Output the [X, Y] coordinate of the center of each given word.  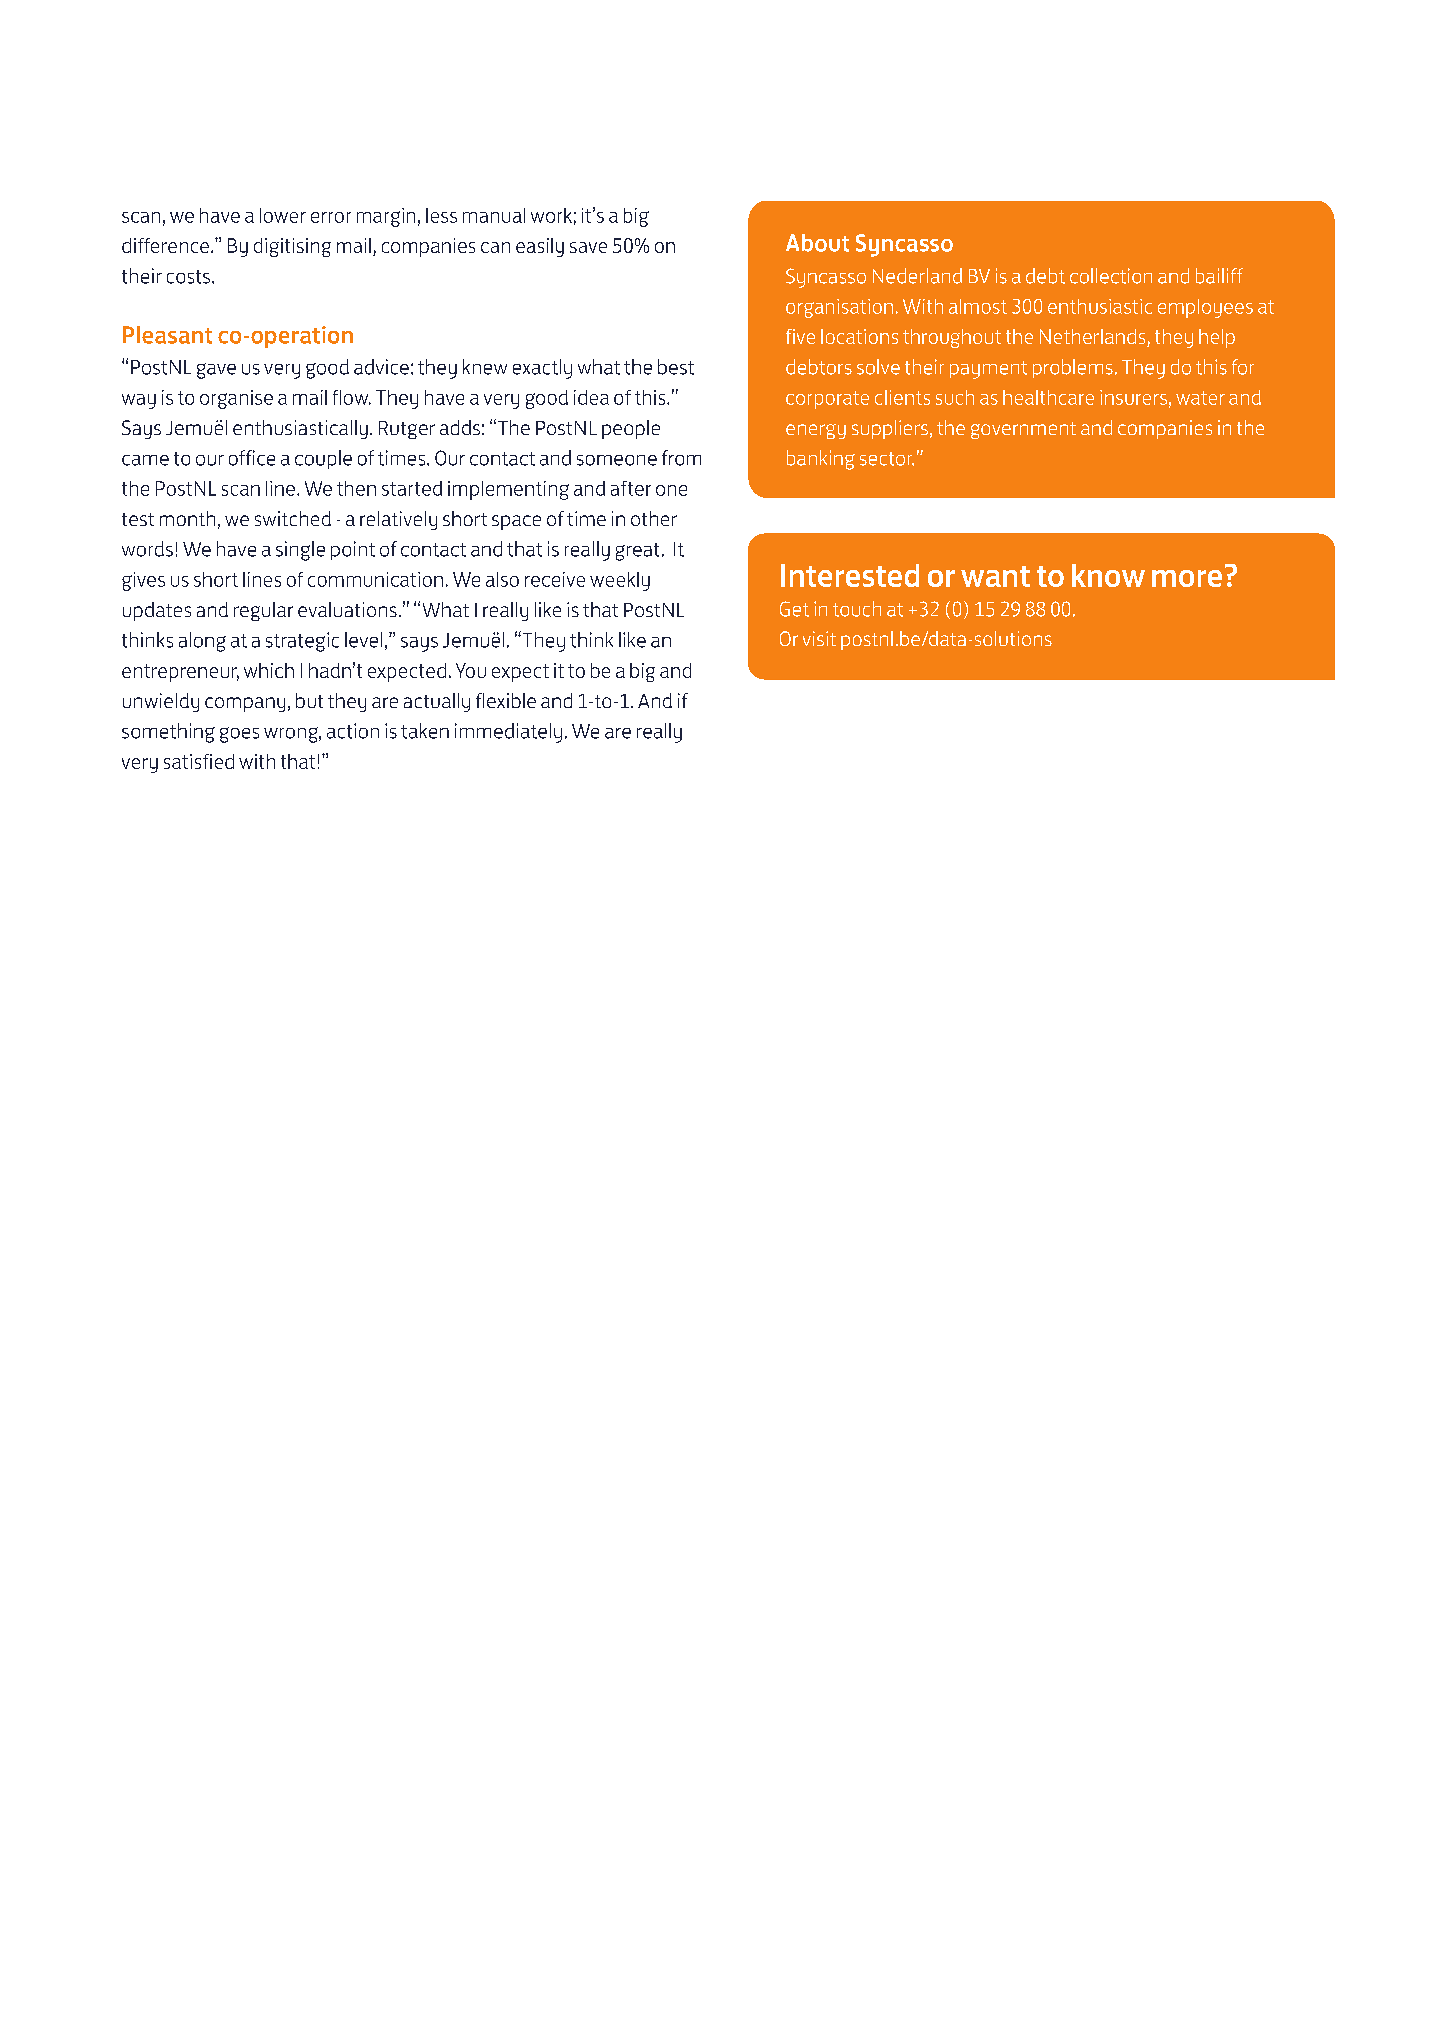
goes [239, 735]
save [588, 247]
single [300, 551]
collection [1111, 276]
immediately [508, 733]
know [1108, 575]
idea [591, 397]
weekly [620, 581]
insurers [1133, 397]
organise [236, 399]
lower [283, 215]
